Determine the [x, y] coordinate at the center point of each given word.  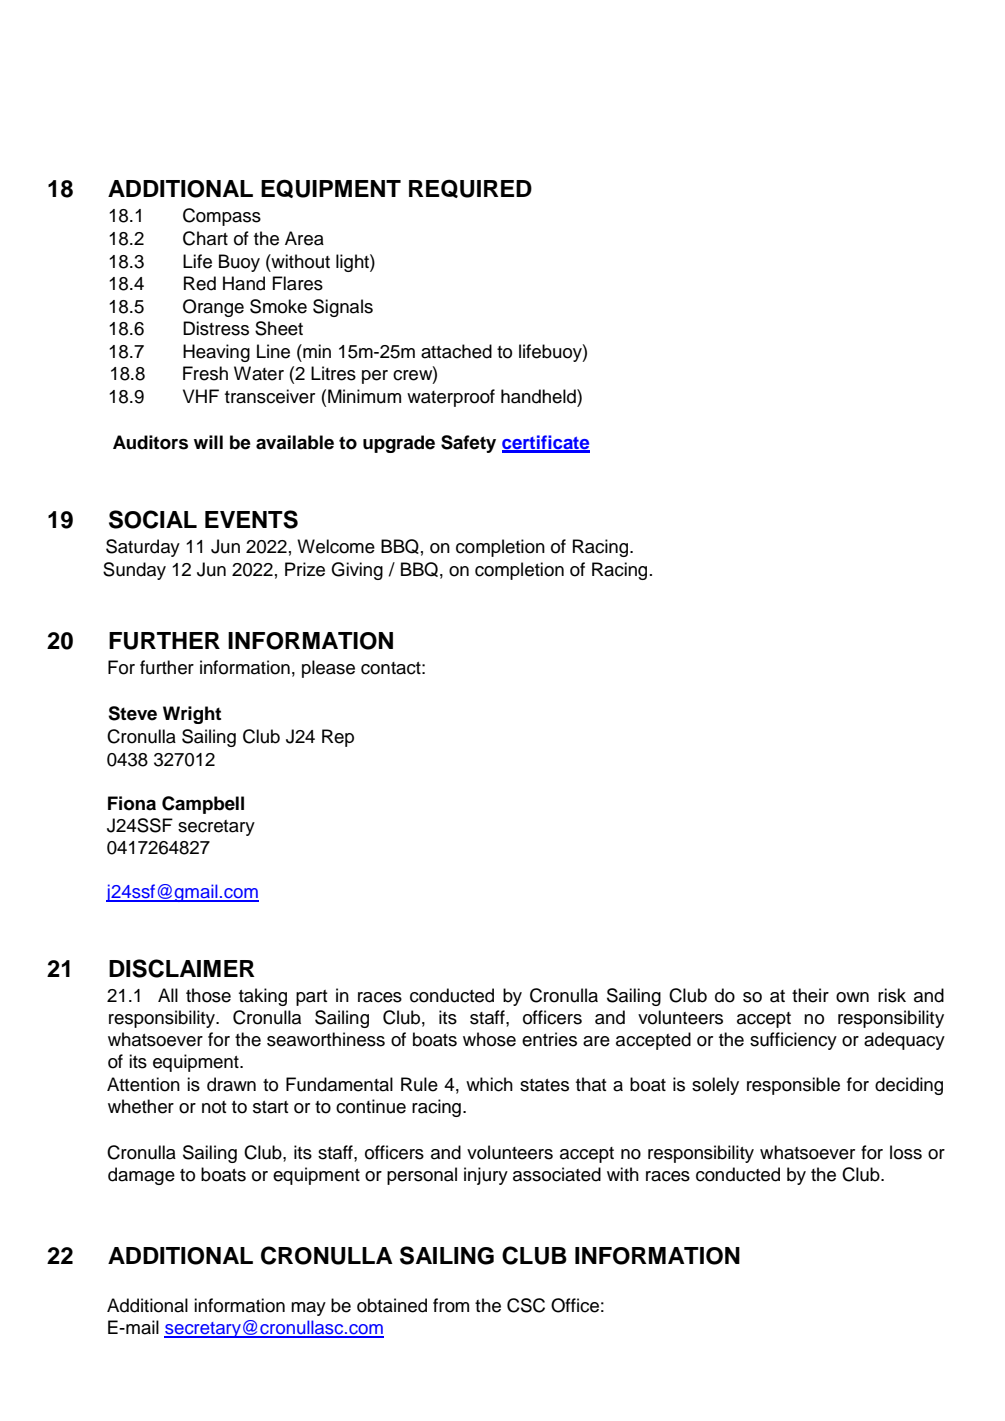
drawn [231, 1084]
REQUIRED [470, 188]
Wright [192, 715]
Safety [468, 444]
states [544, 1085]
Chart [205, 238]
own [852, 997]
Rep [338, 738]
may [308, 1309]
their [810, 995]
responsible [793, 1086]
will [208, 442]
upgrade [399, 444]
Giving [357, 571]
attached [456, 351]
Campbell [203, 805]
